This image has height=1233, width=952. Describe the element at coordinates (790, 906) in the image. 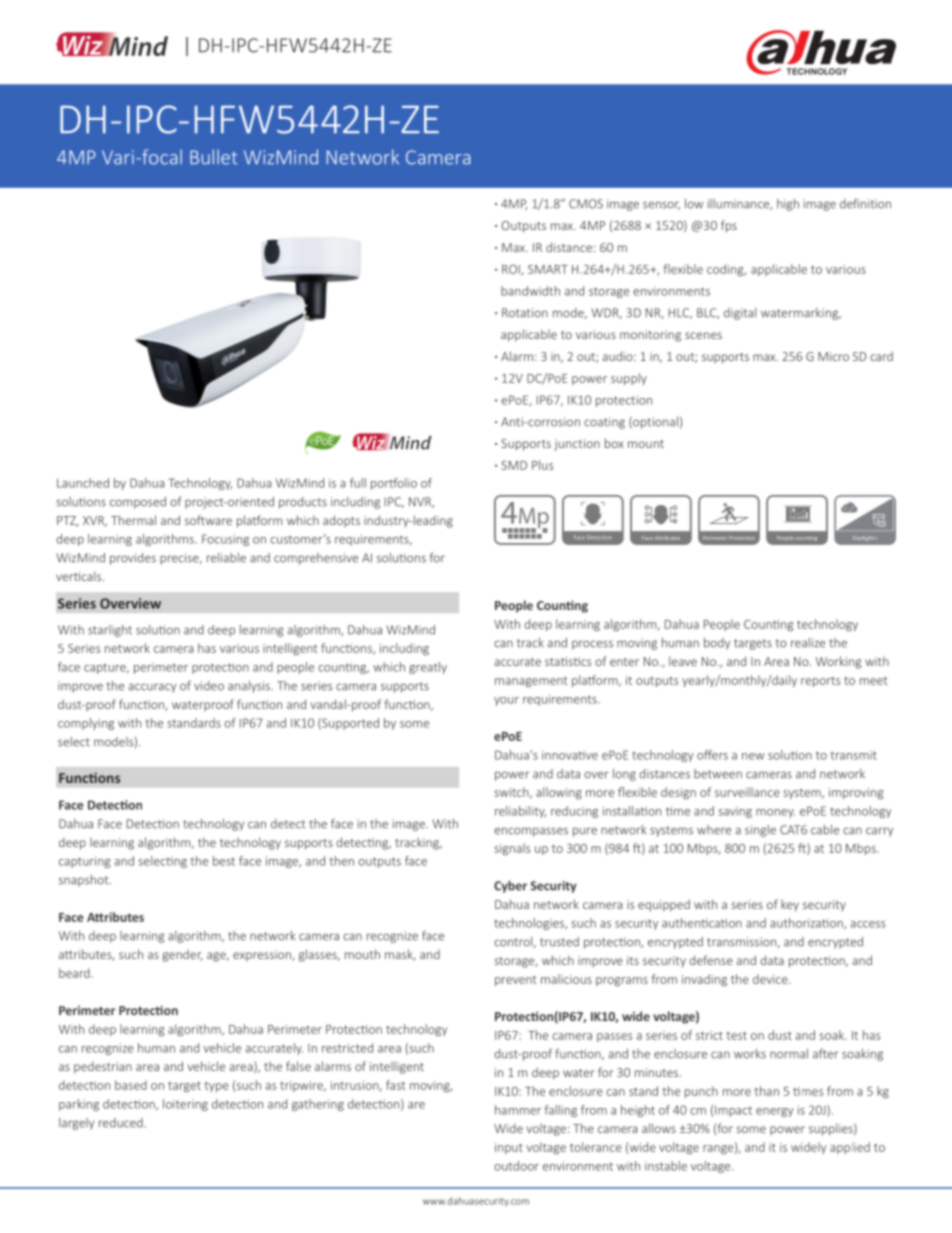

I see `key` at that location.
